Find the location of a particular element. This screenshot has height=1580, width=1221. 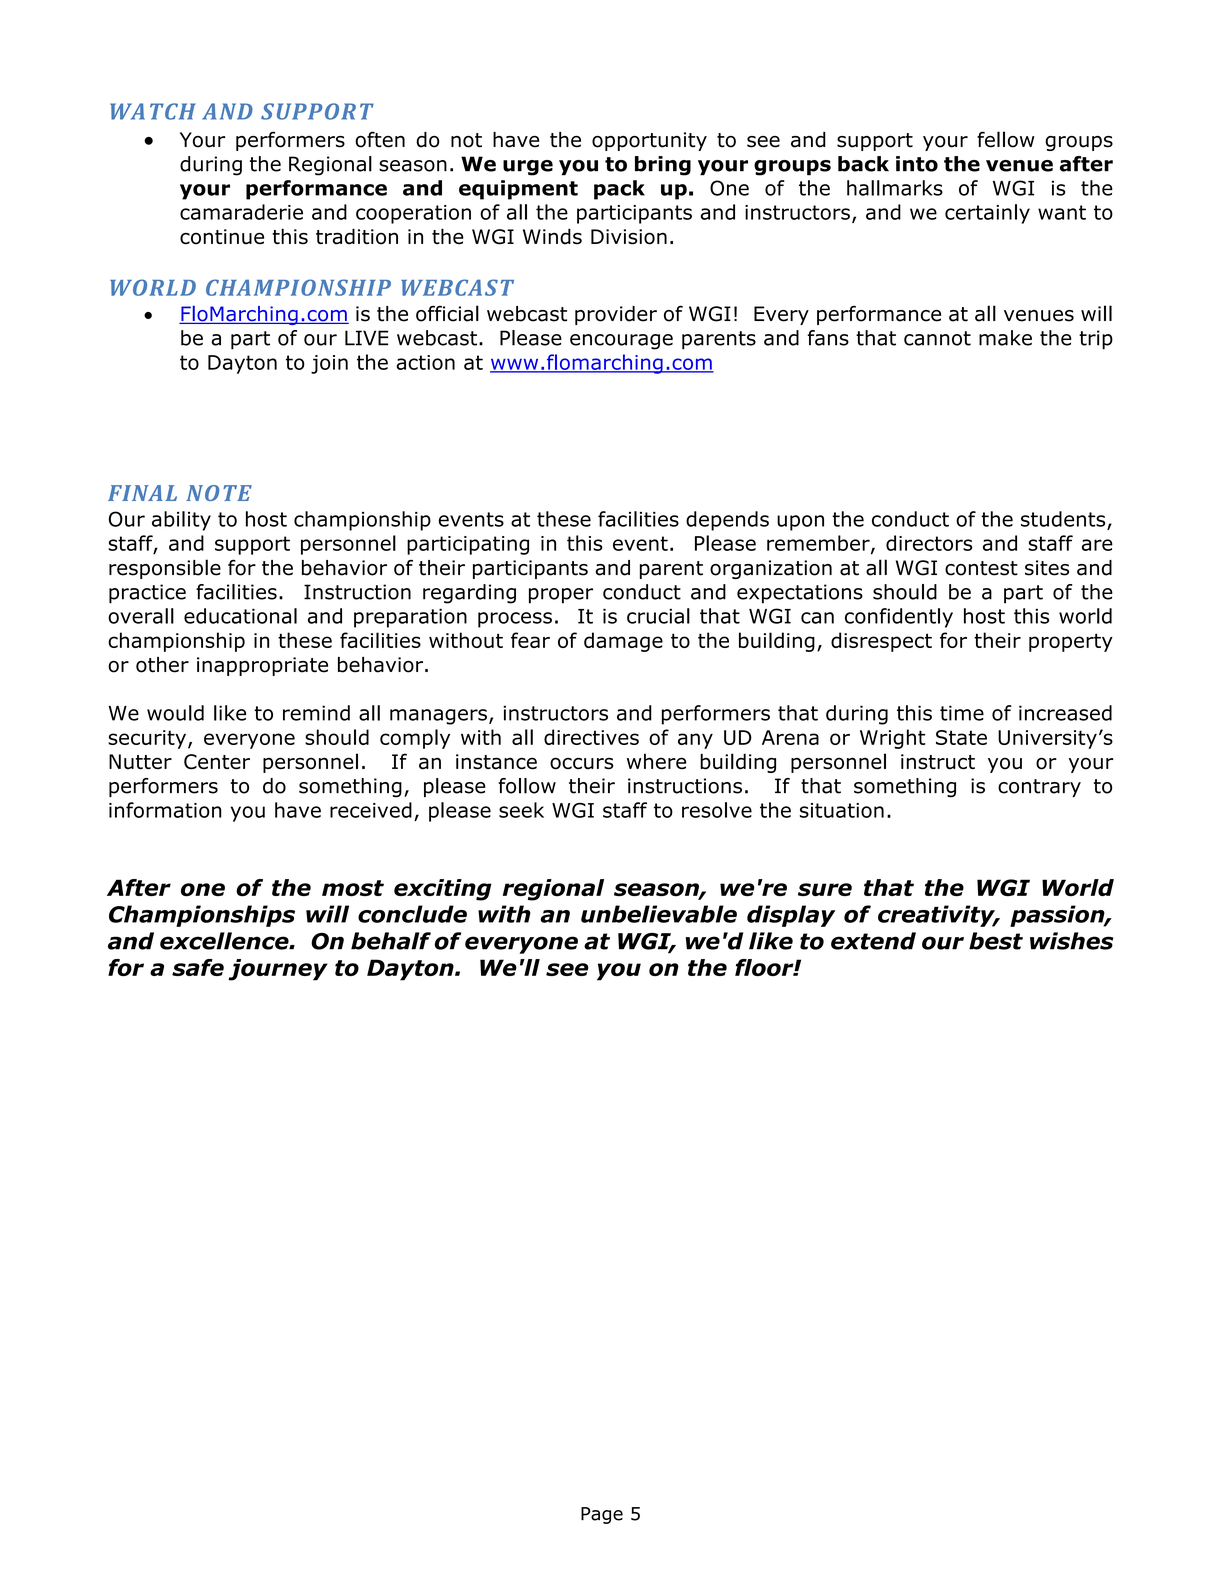

best is located at coordinates (996, 941).
